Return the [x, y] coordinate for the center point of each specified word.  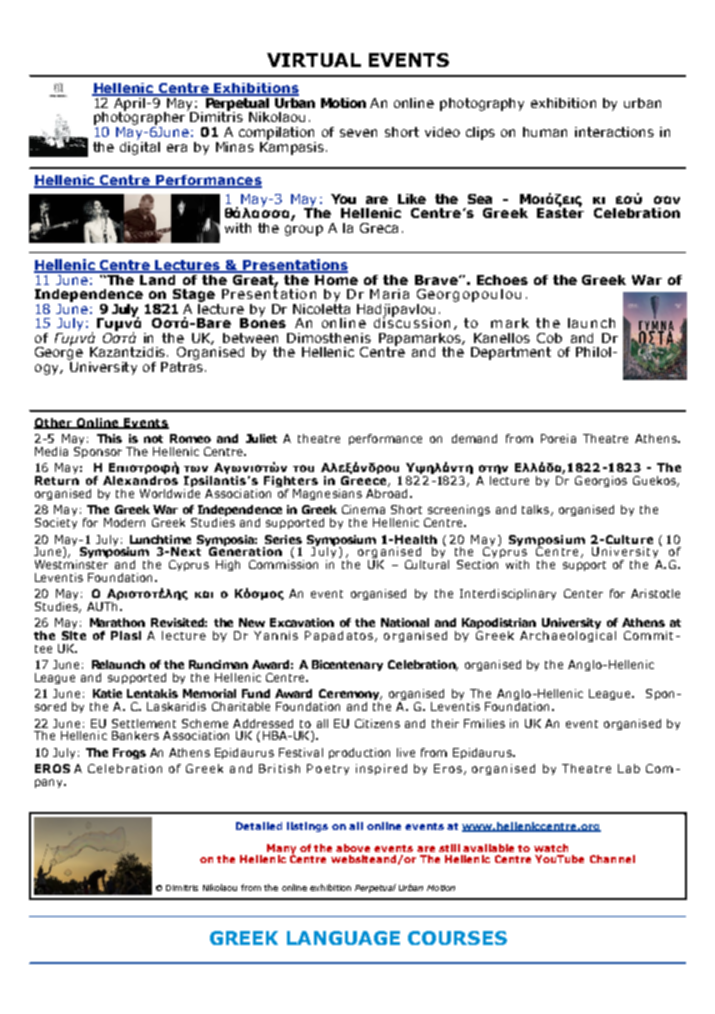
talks [535, 509]
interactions [614, 132]
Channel [612, 859]
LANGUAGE [343, 938]
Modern [124, 522]
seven [358, 133]
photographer [141, 118]
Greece [365, 481]
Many [281, 850]
